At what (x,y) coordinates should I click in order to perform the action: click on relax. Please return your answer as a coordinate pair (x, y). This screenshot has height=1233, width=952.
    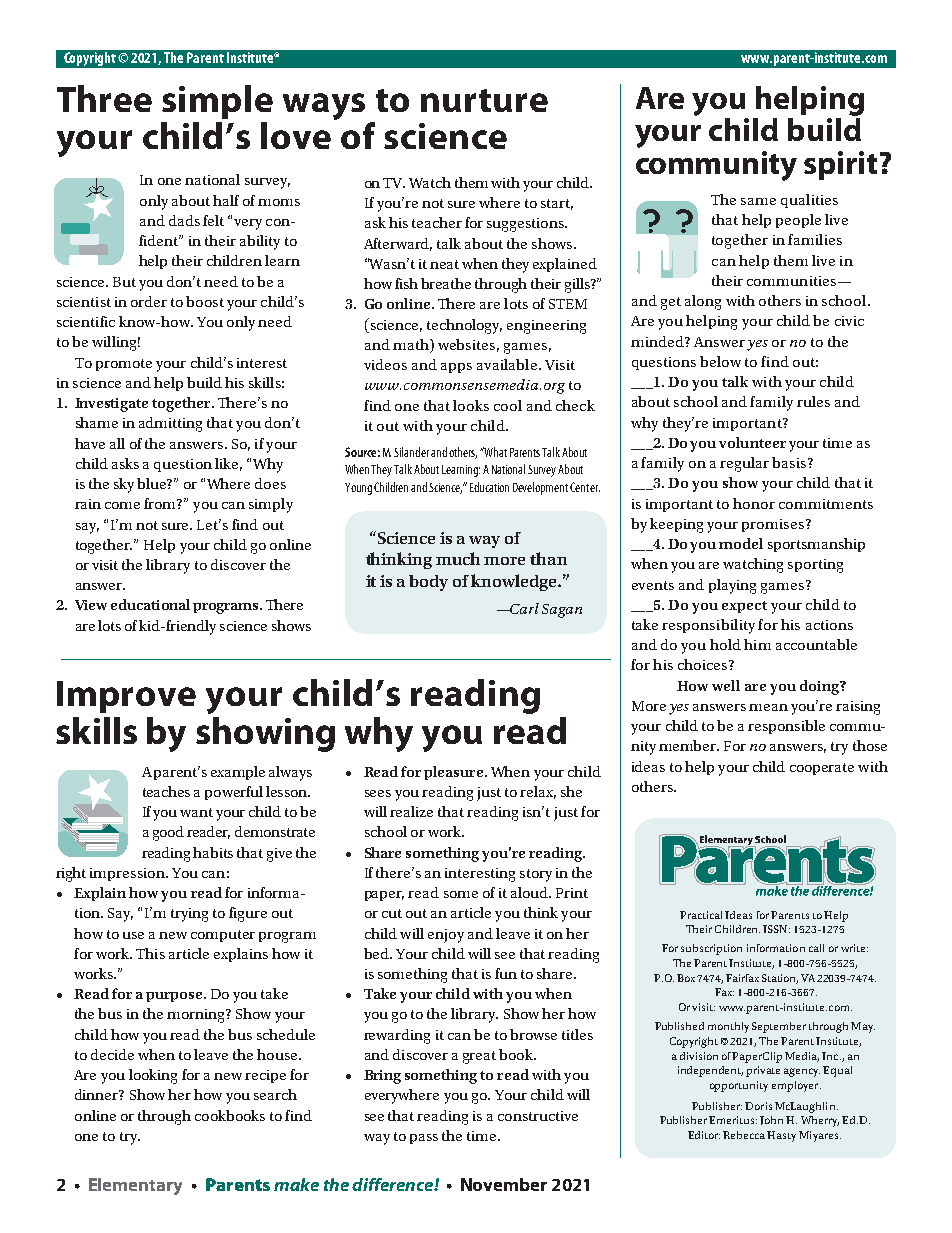
    Looking at the image, I should click on (538, 792).
